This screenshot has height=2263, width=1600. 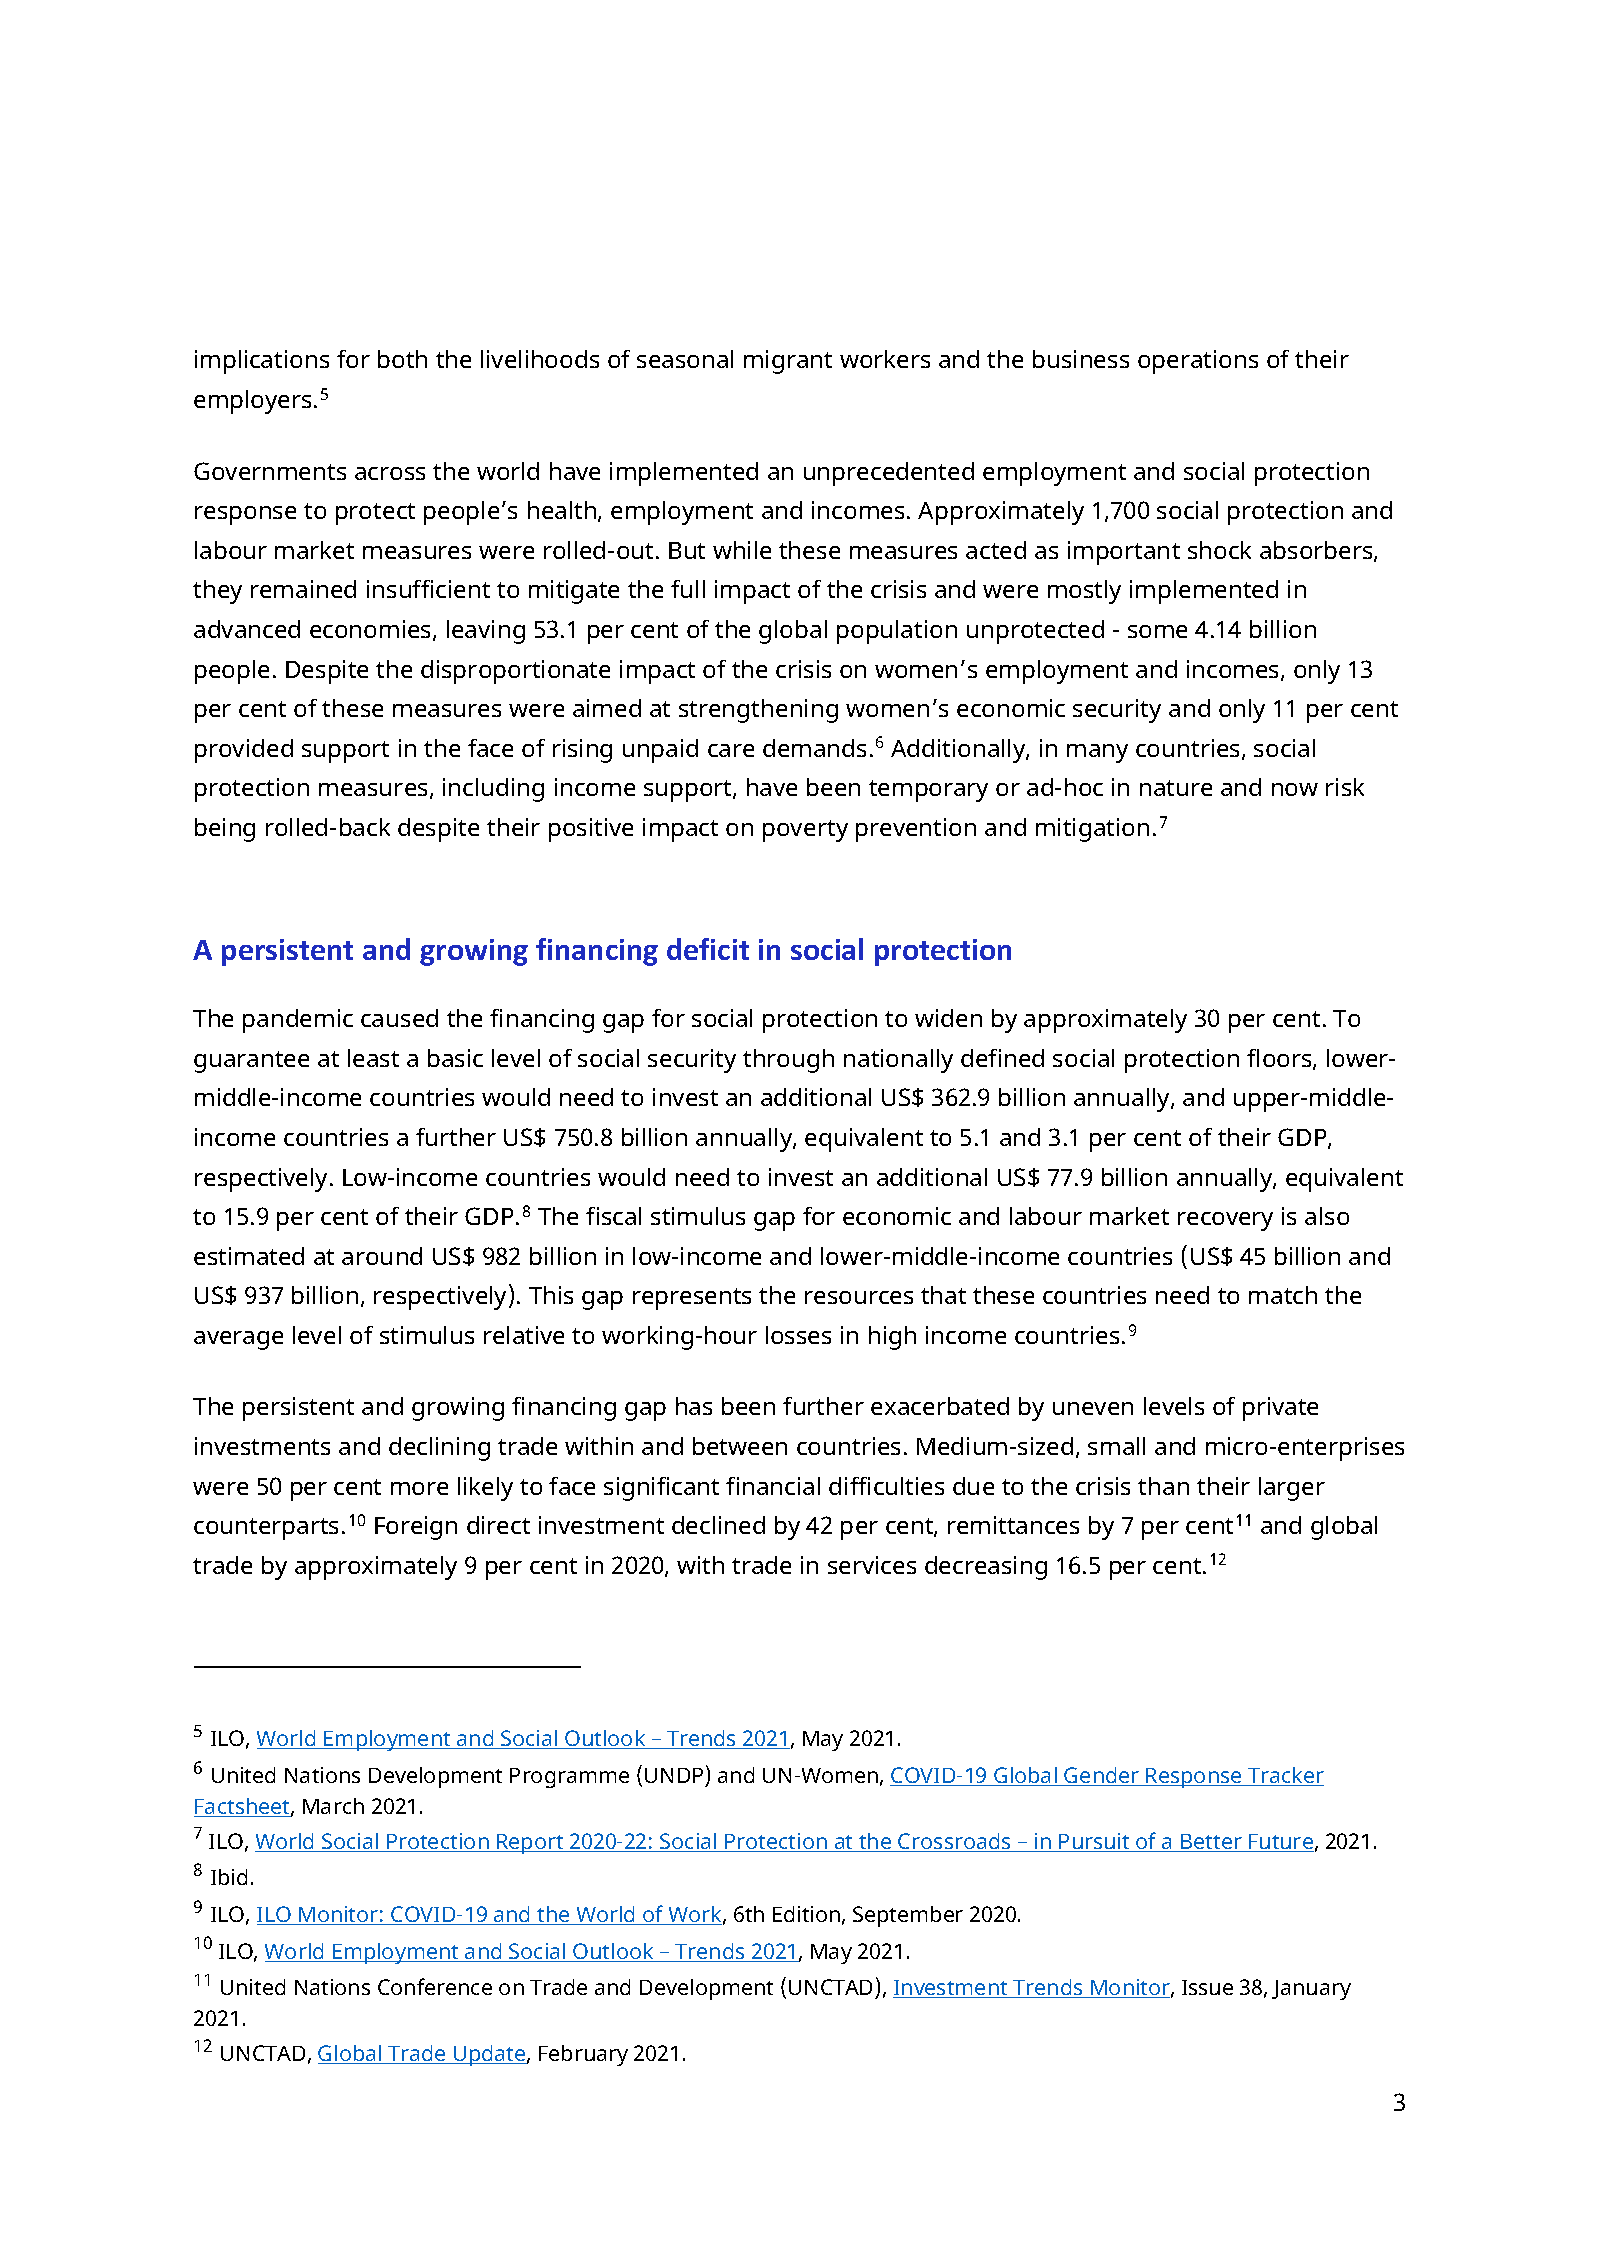 I want to click on Issue, so click(x=1207, y=1987).
